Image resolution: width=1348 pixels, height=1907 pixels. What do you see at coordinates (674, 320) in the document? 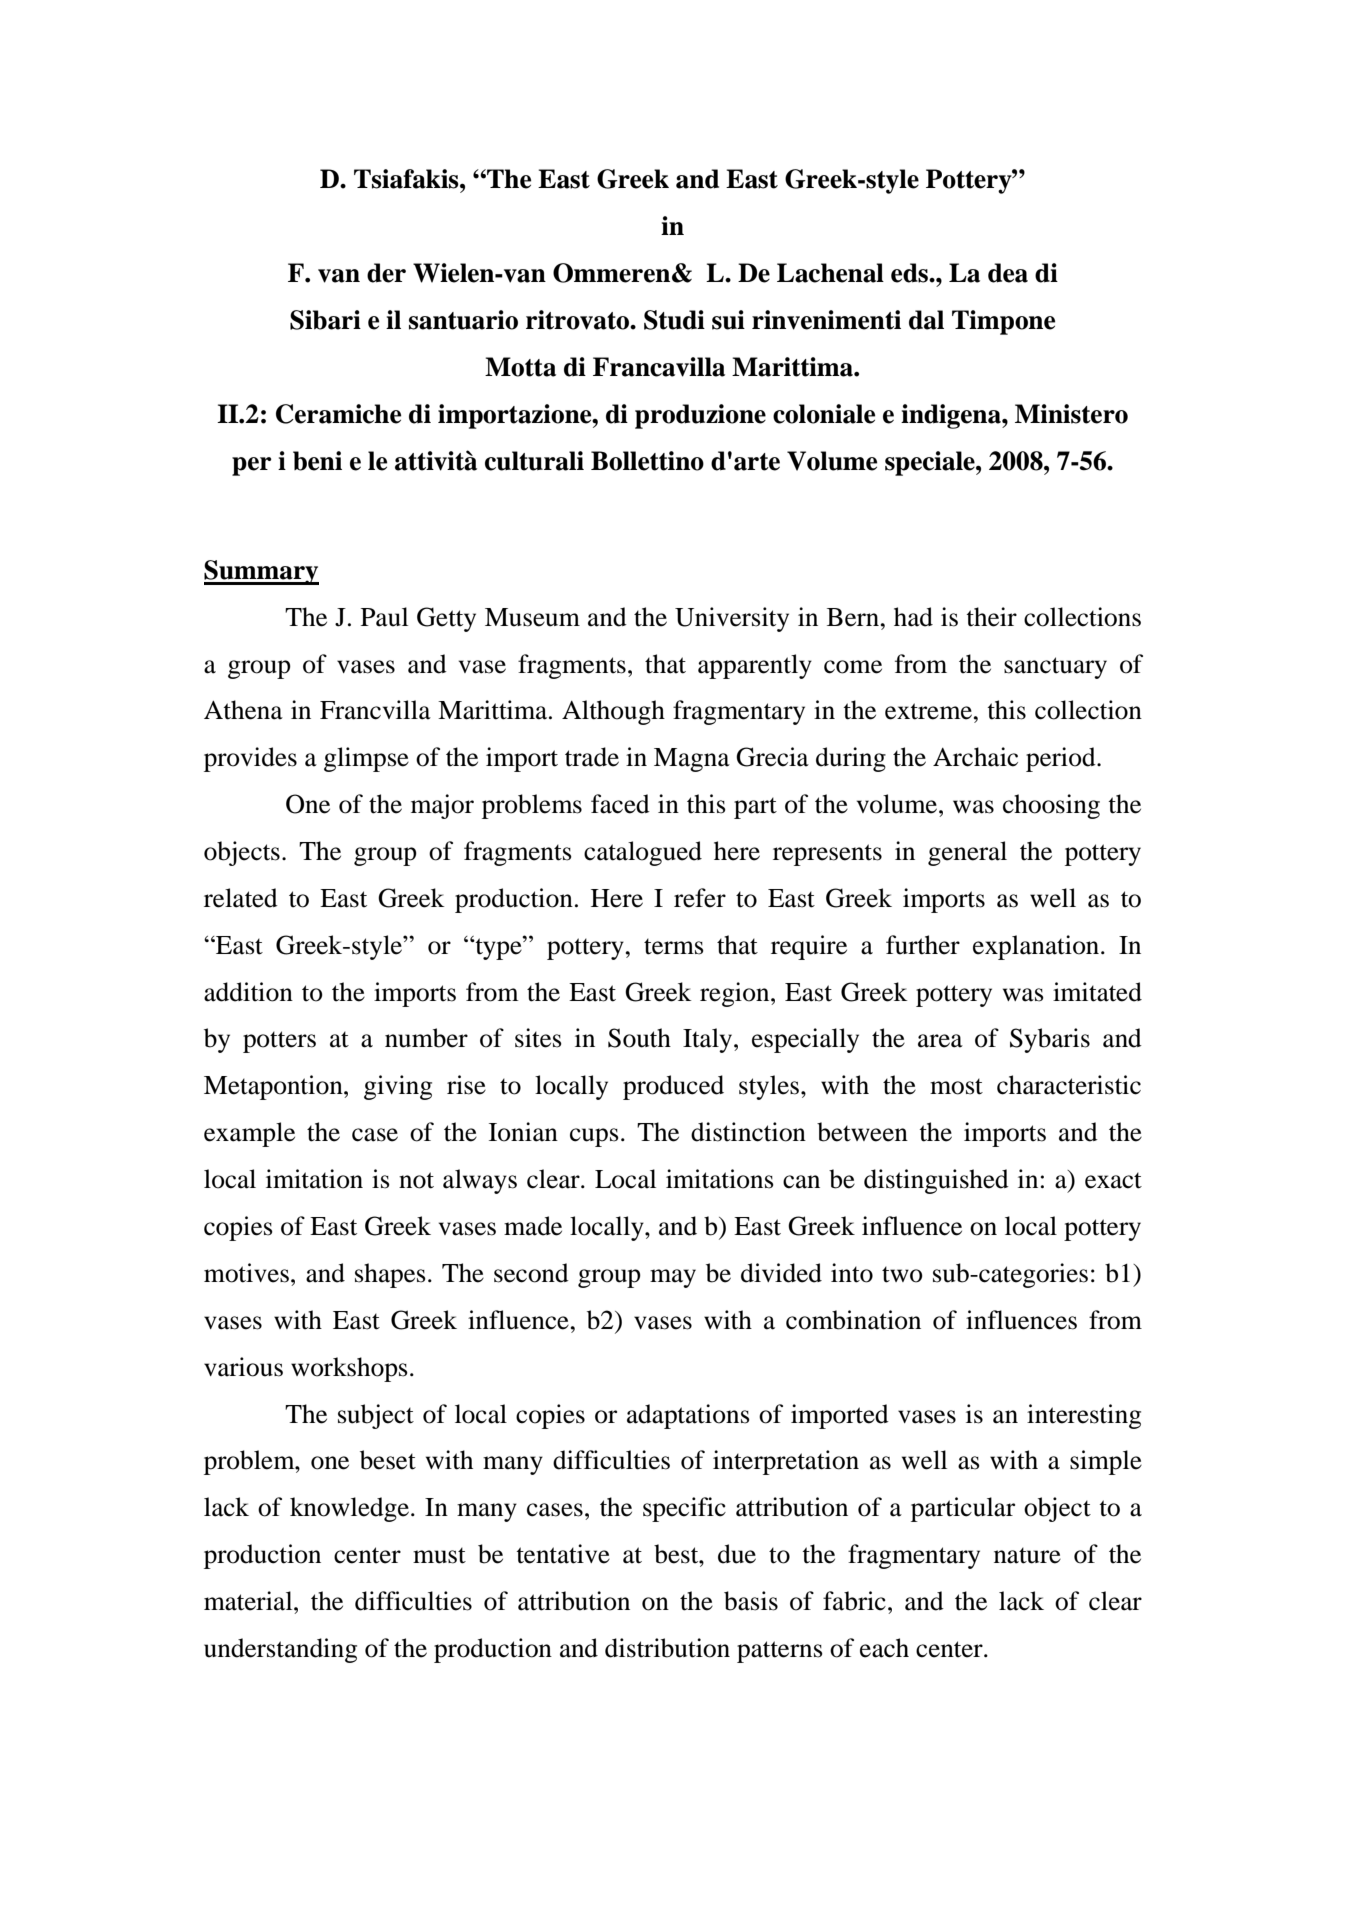
I see `Studi` at bounding box center [674, 320].
